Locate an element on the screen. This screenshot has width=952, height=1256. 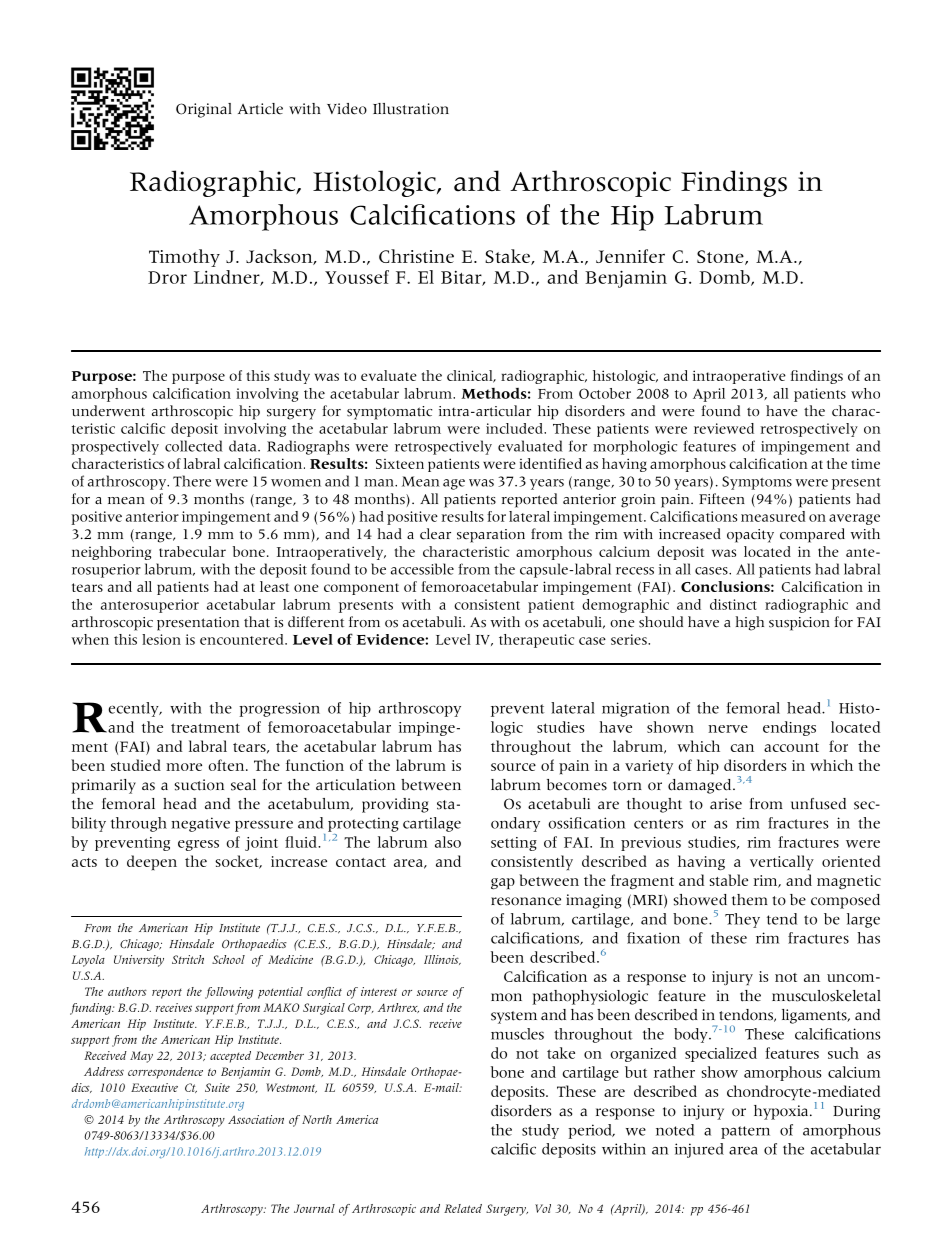
included is located at coordinates (515, 428).
